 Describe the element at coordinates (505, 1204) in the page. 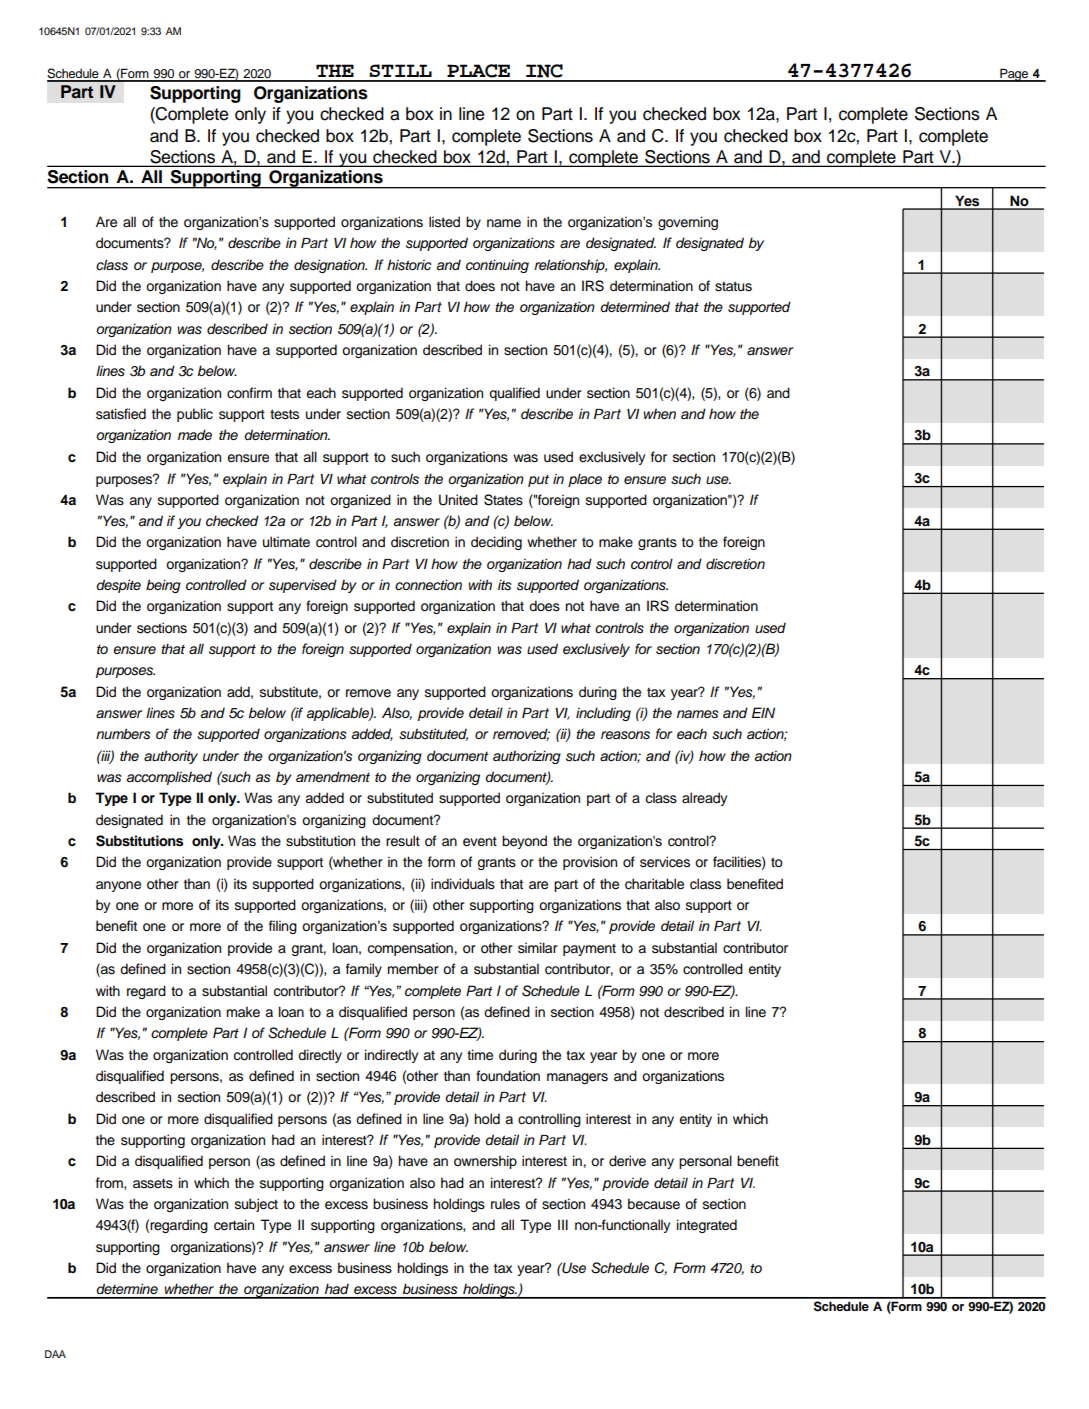

I see `rules` at that location.
